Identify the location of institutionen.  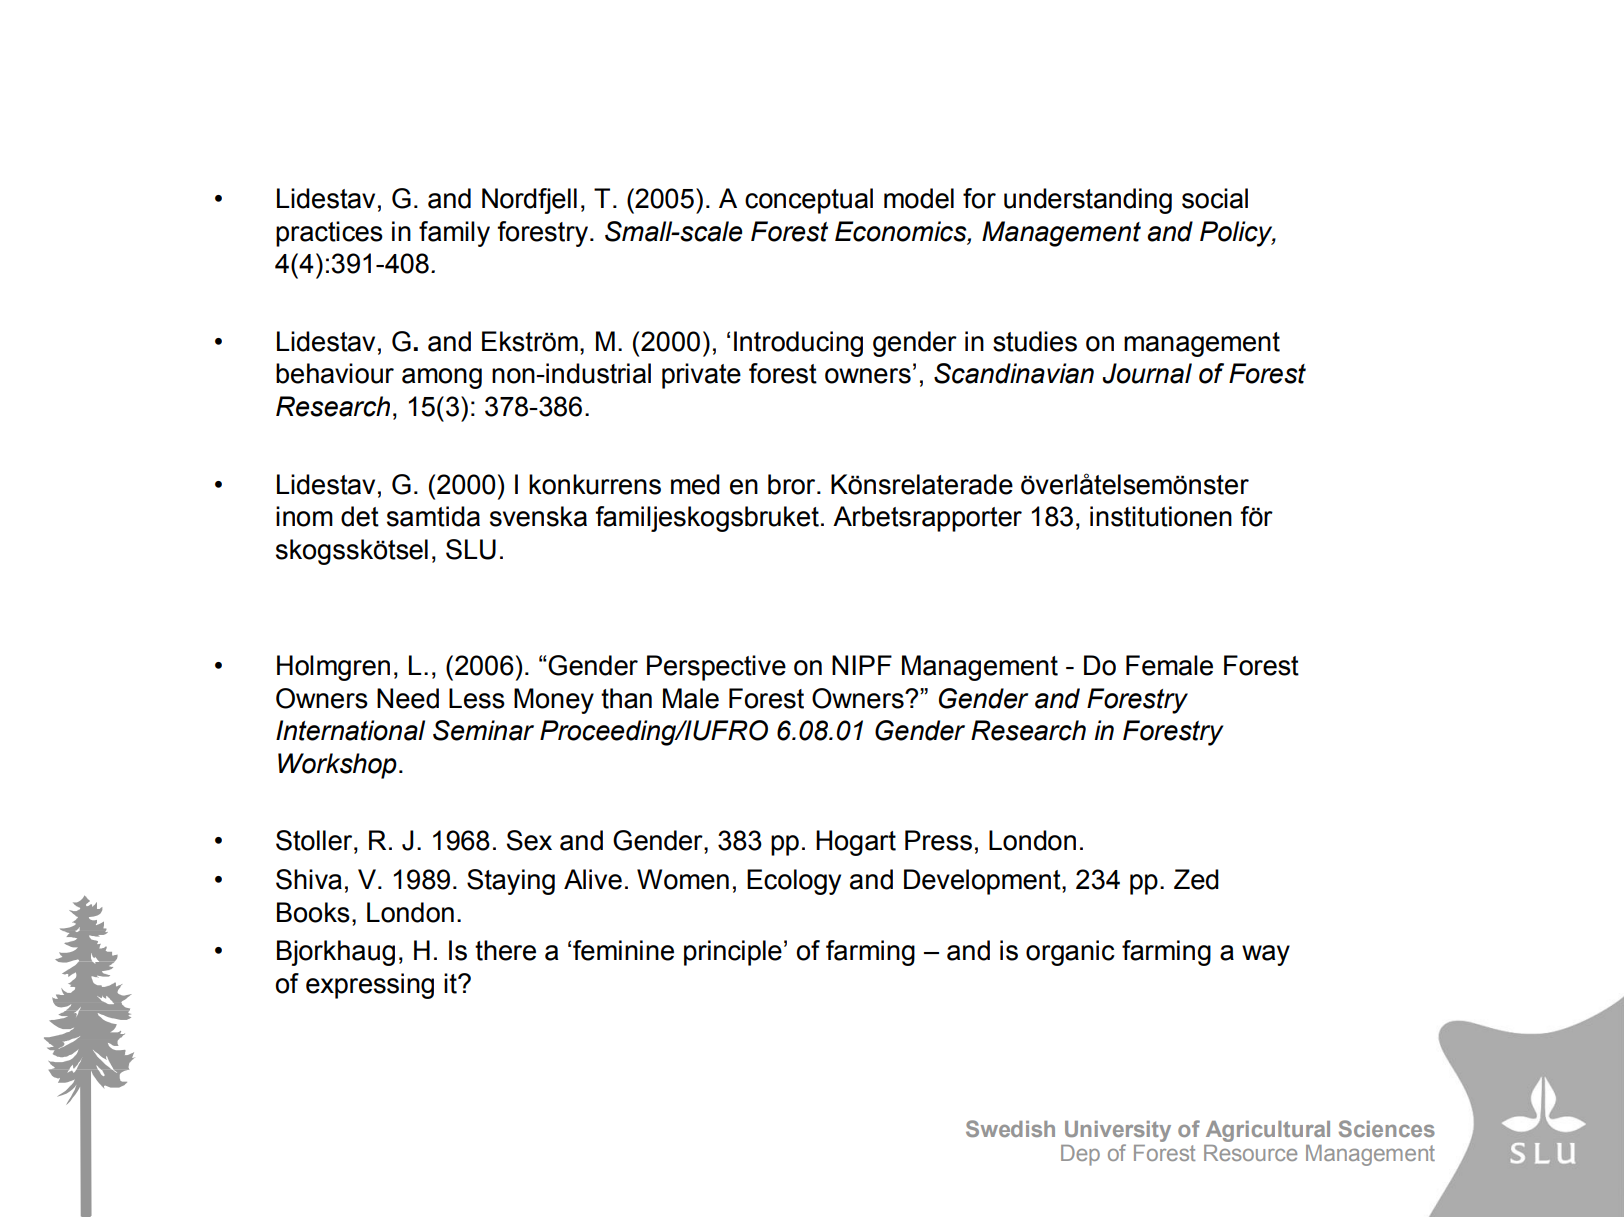
(1161, 516).
